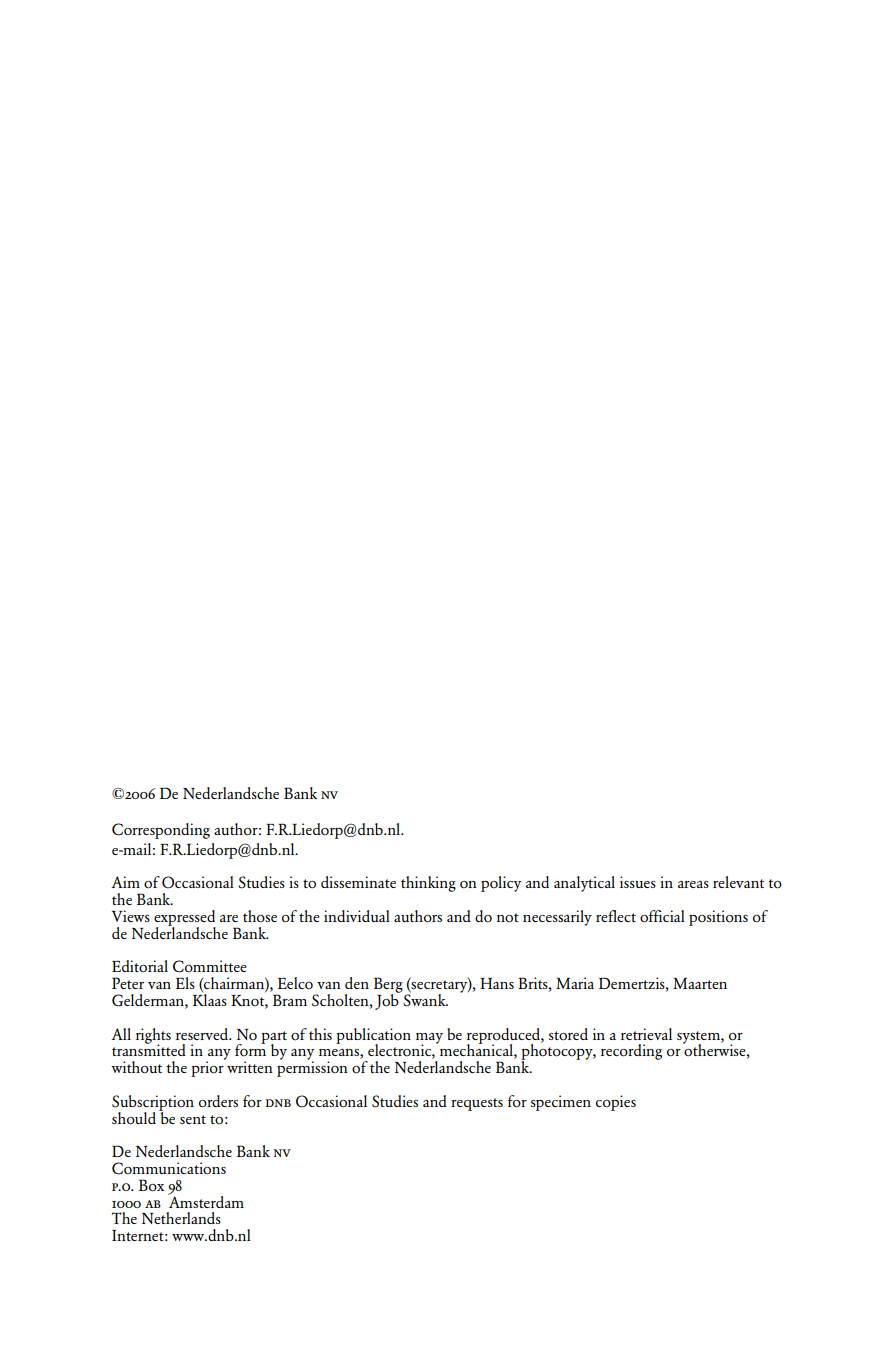 This screenshot has height=1372, width=895. I want to click on Berg, so click(388, 986).
